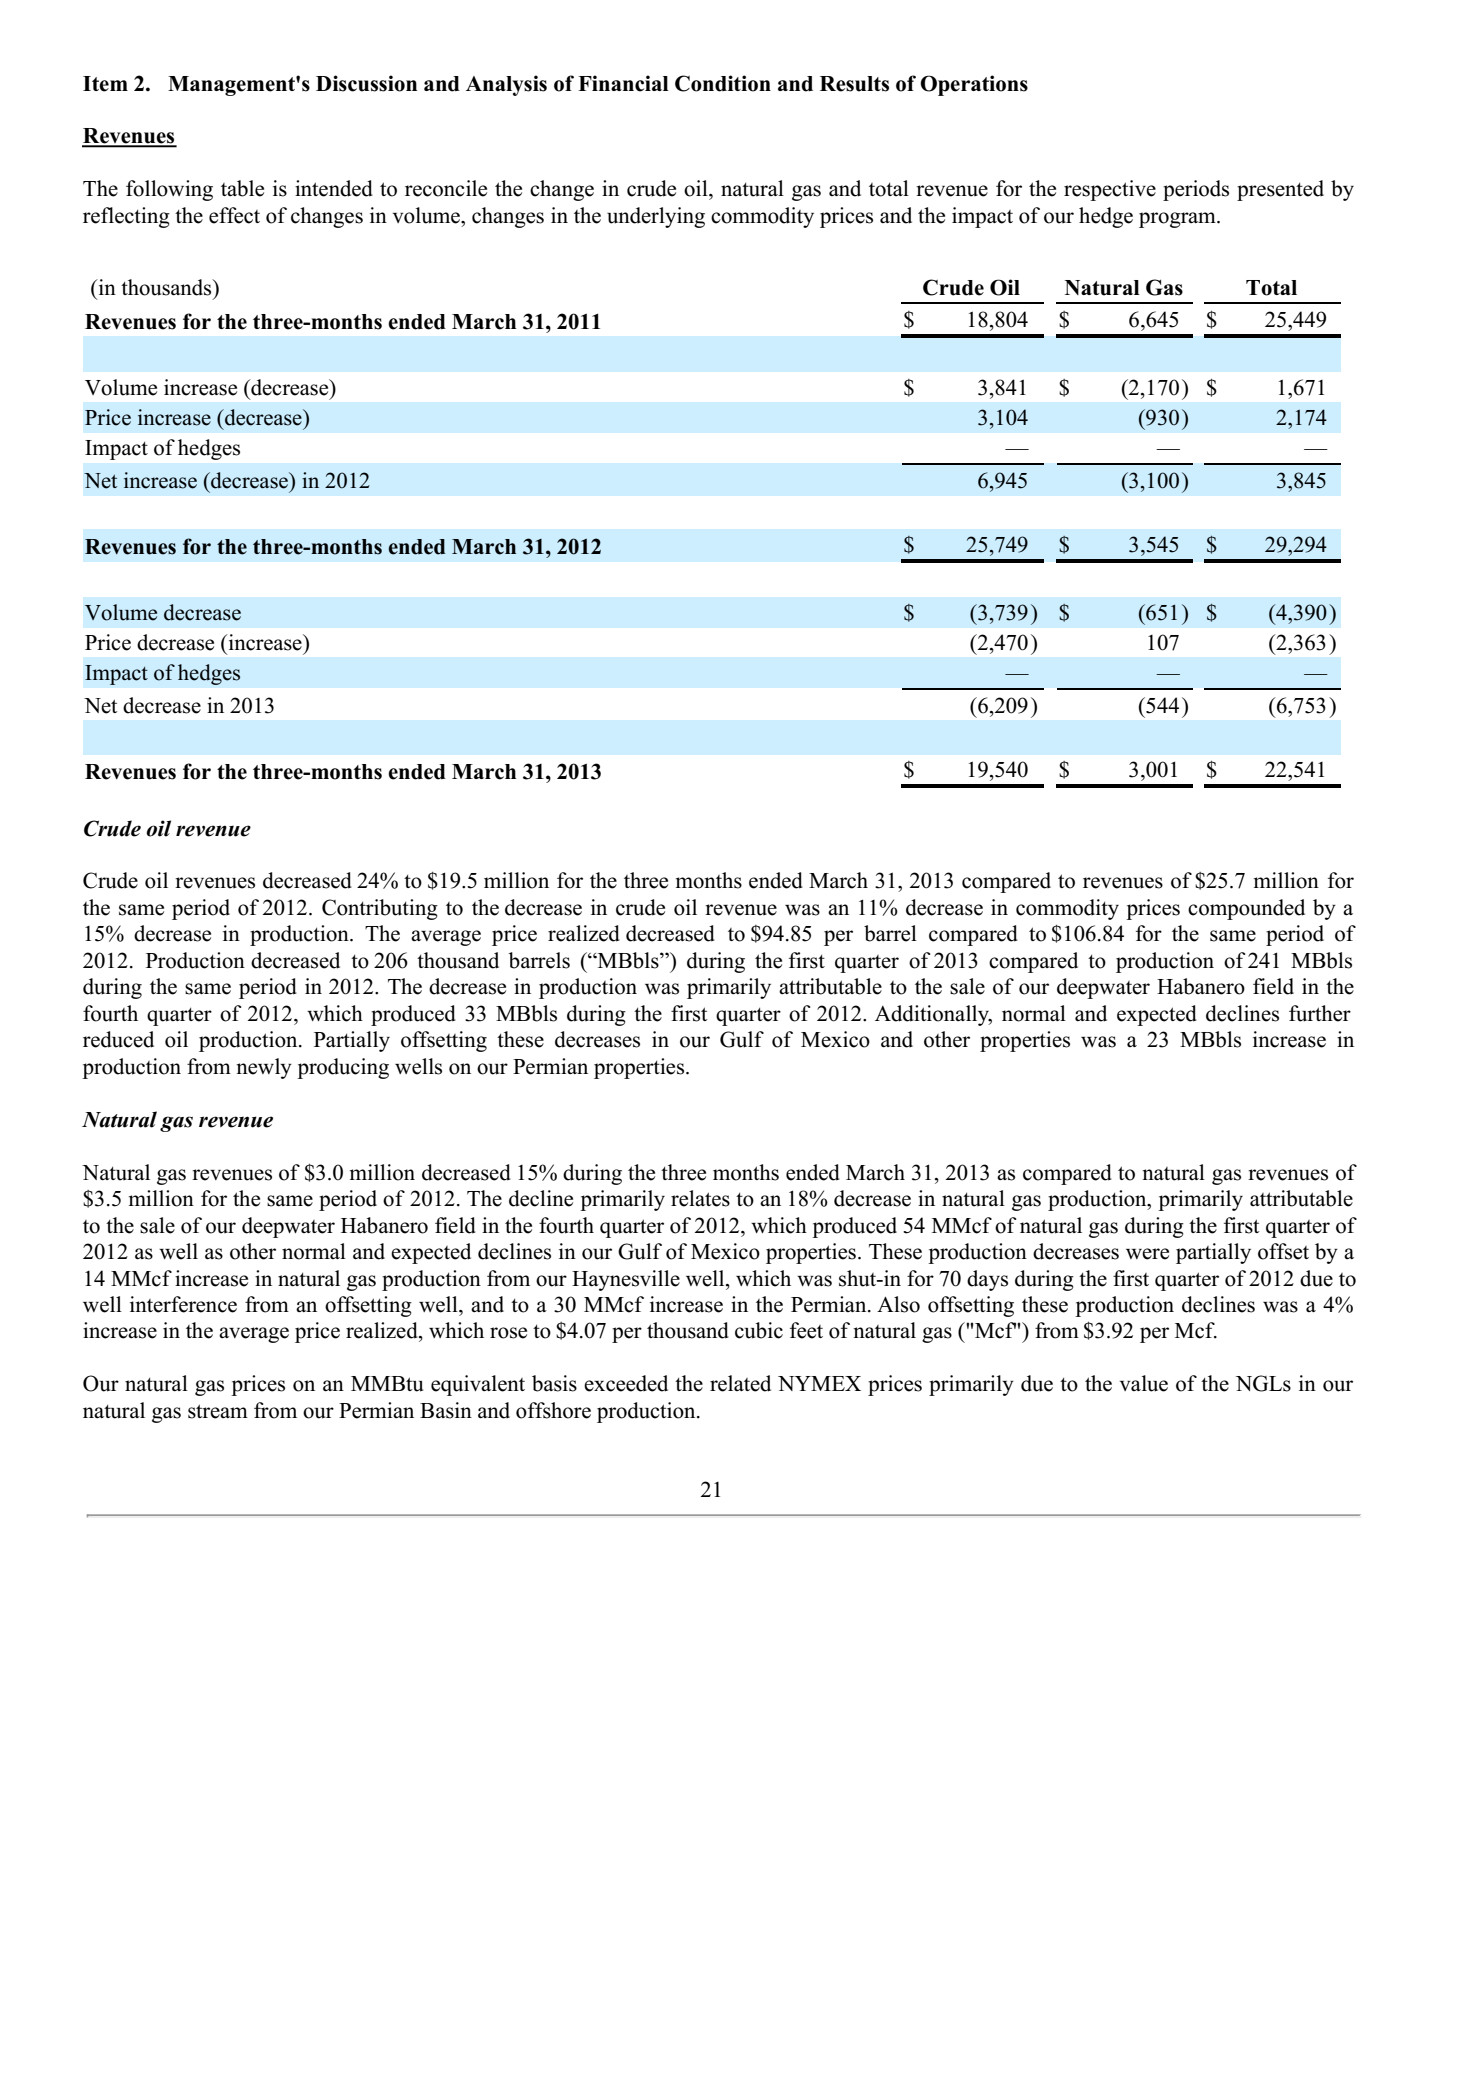 The image size is (1465, 2073). Describe the element at coordinates (1110, 190) in the page. I see `respective` at that location.
